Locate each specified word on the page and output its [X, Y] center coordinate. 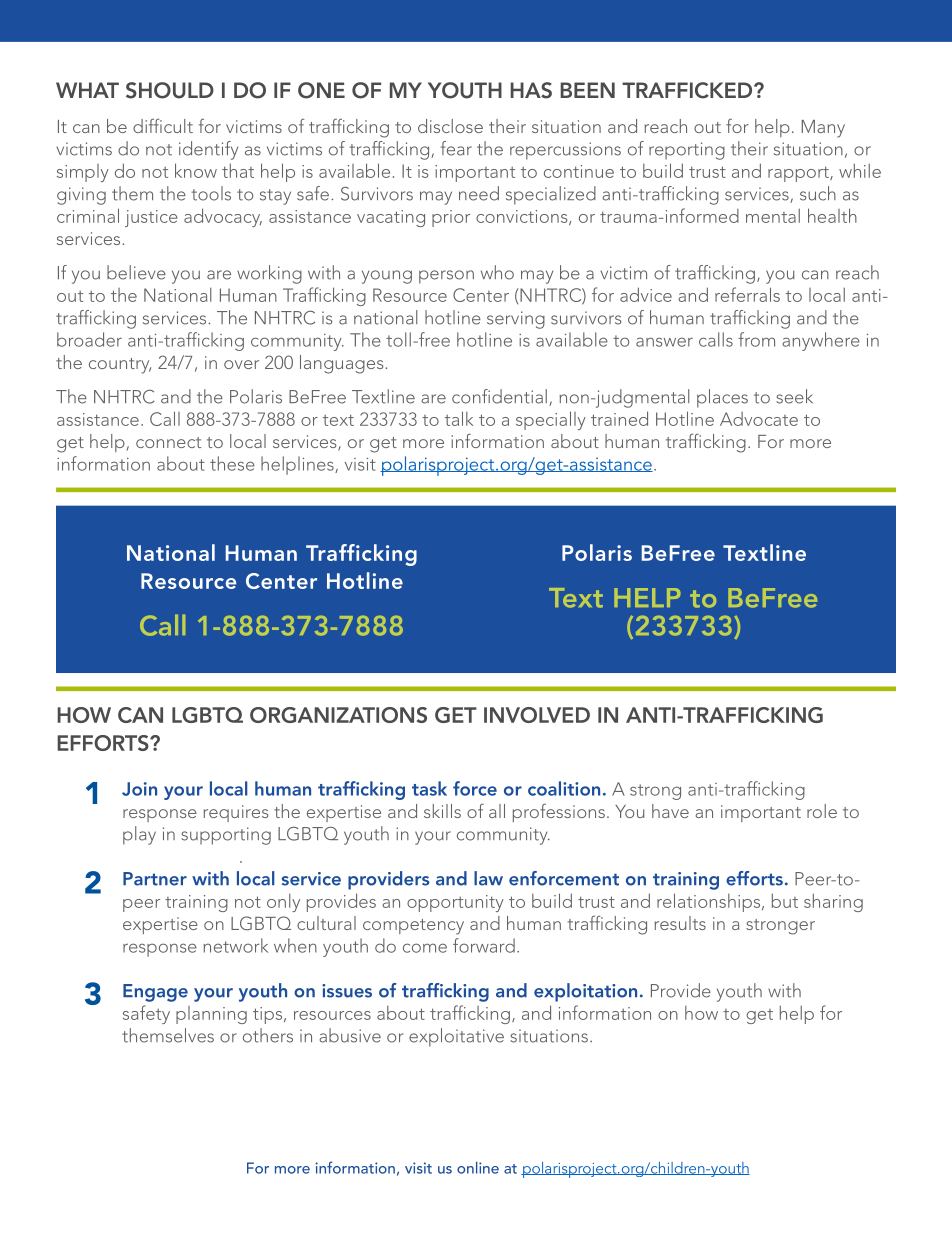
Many [823, 129]
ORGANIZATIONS [338, 715]
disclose [450, 126]
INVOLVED [537, 715]
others [268, 1035]
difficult [163, 125]
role [822, 811]
